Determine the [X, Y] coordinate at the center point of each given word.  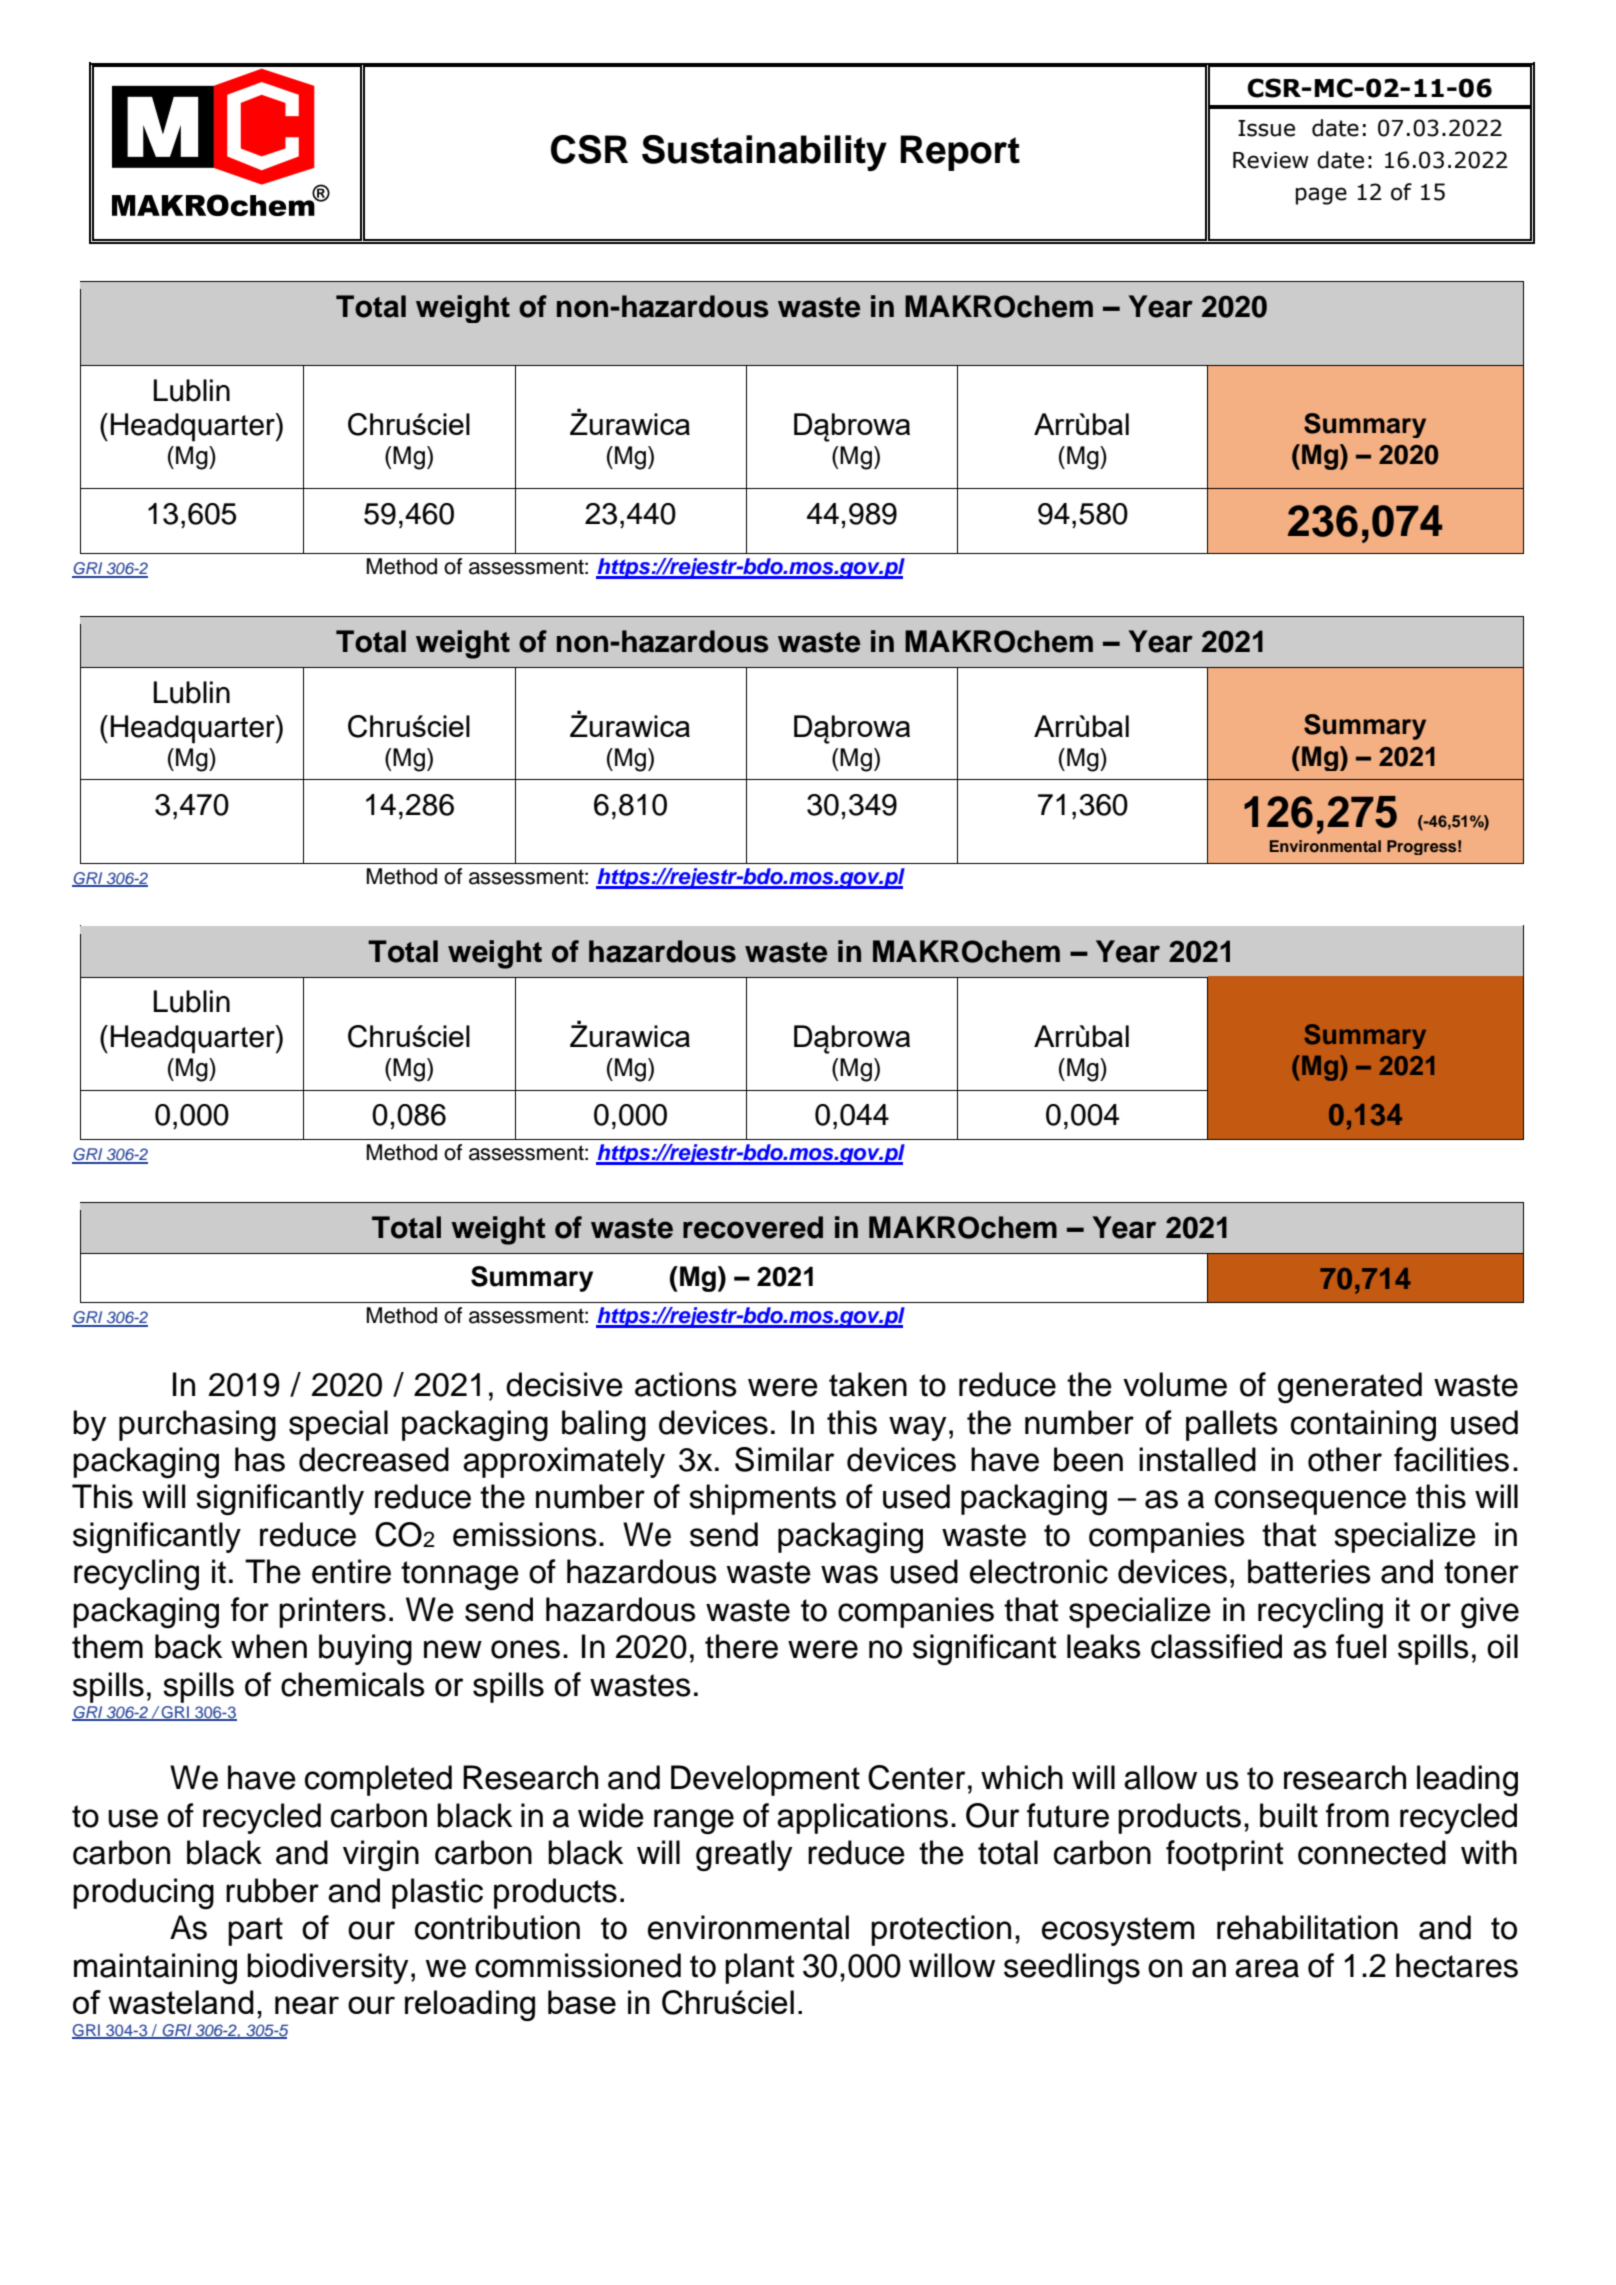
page [1321, 196]
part [255, 1931]
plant [759, 1968]
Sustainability [764, 153]
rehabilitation [1307, 1927]
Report [960, 153]
